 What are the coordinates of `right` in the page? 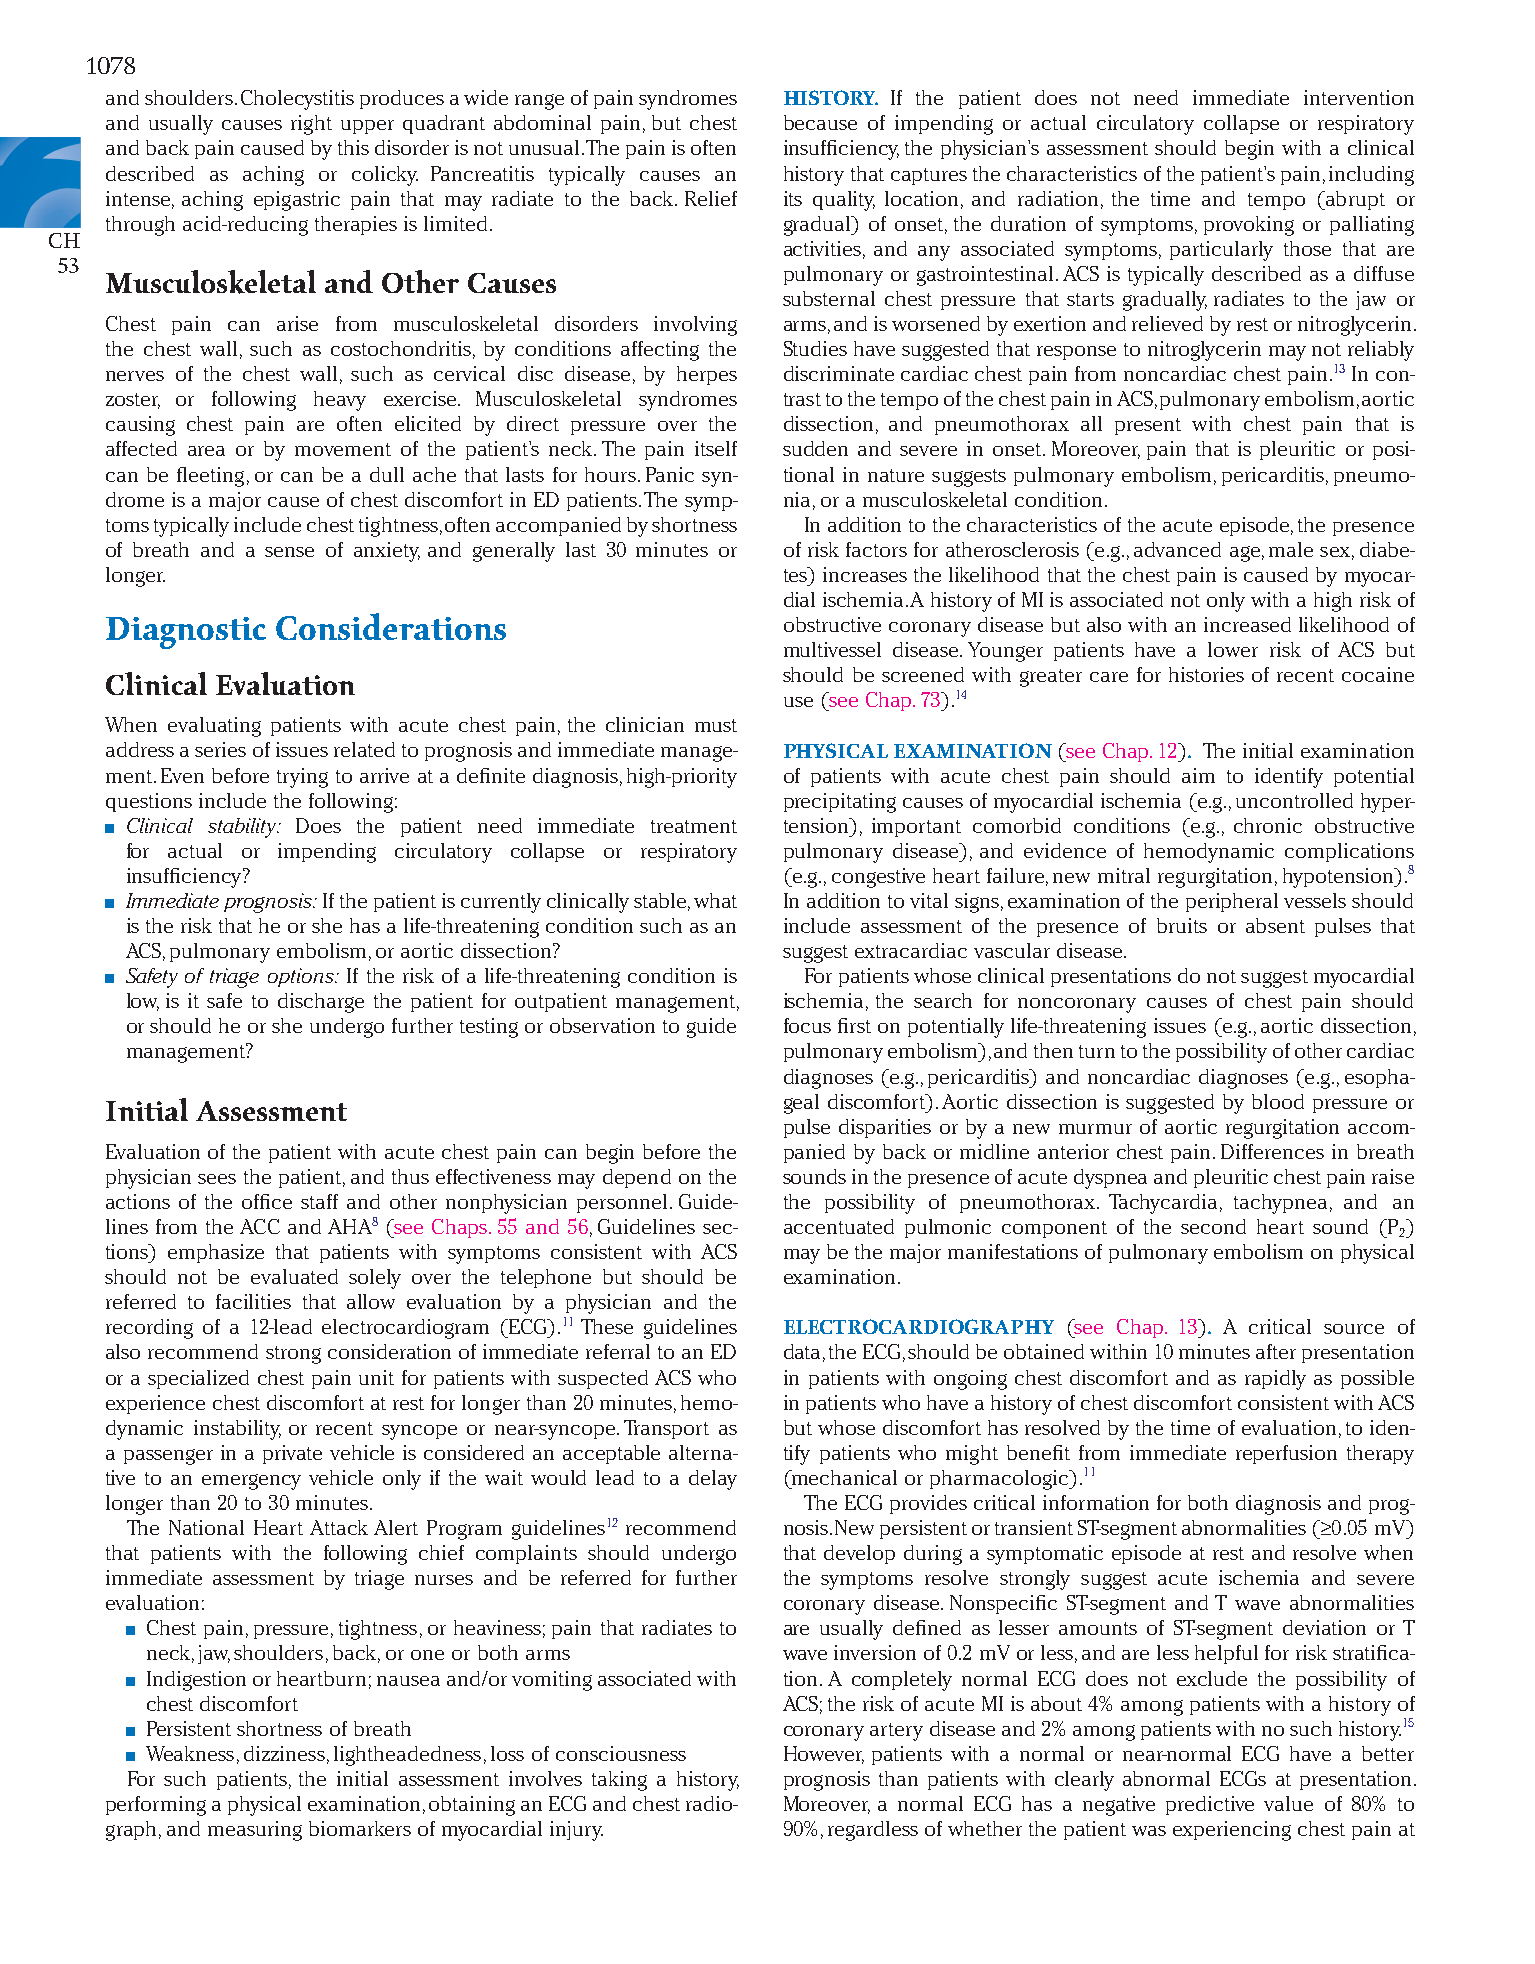 It's located at (311, 125).
